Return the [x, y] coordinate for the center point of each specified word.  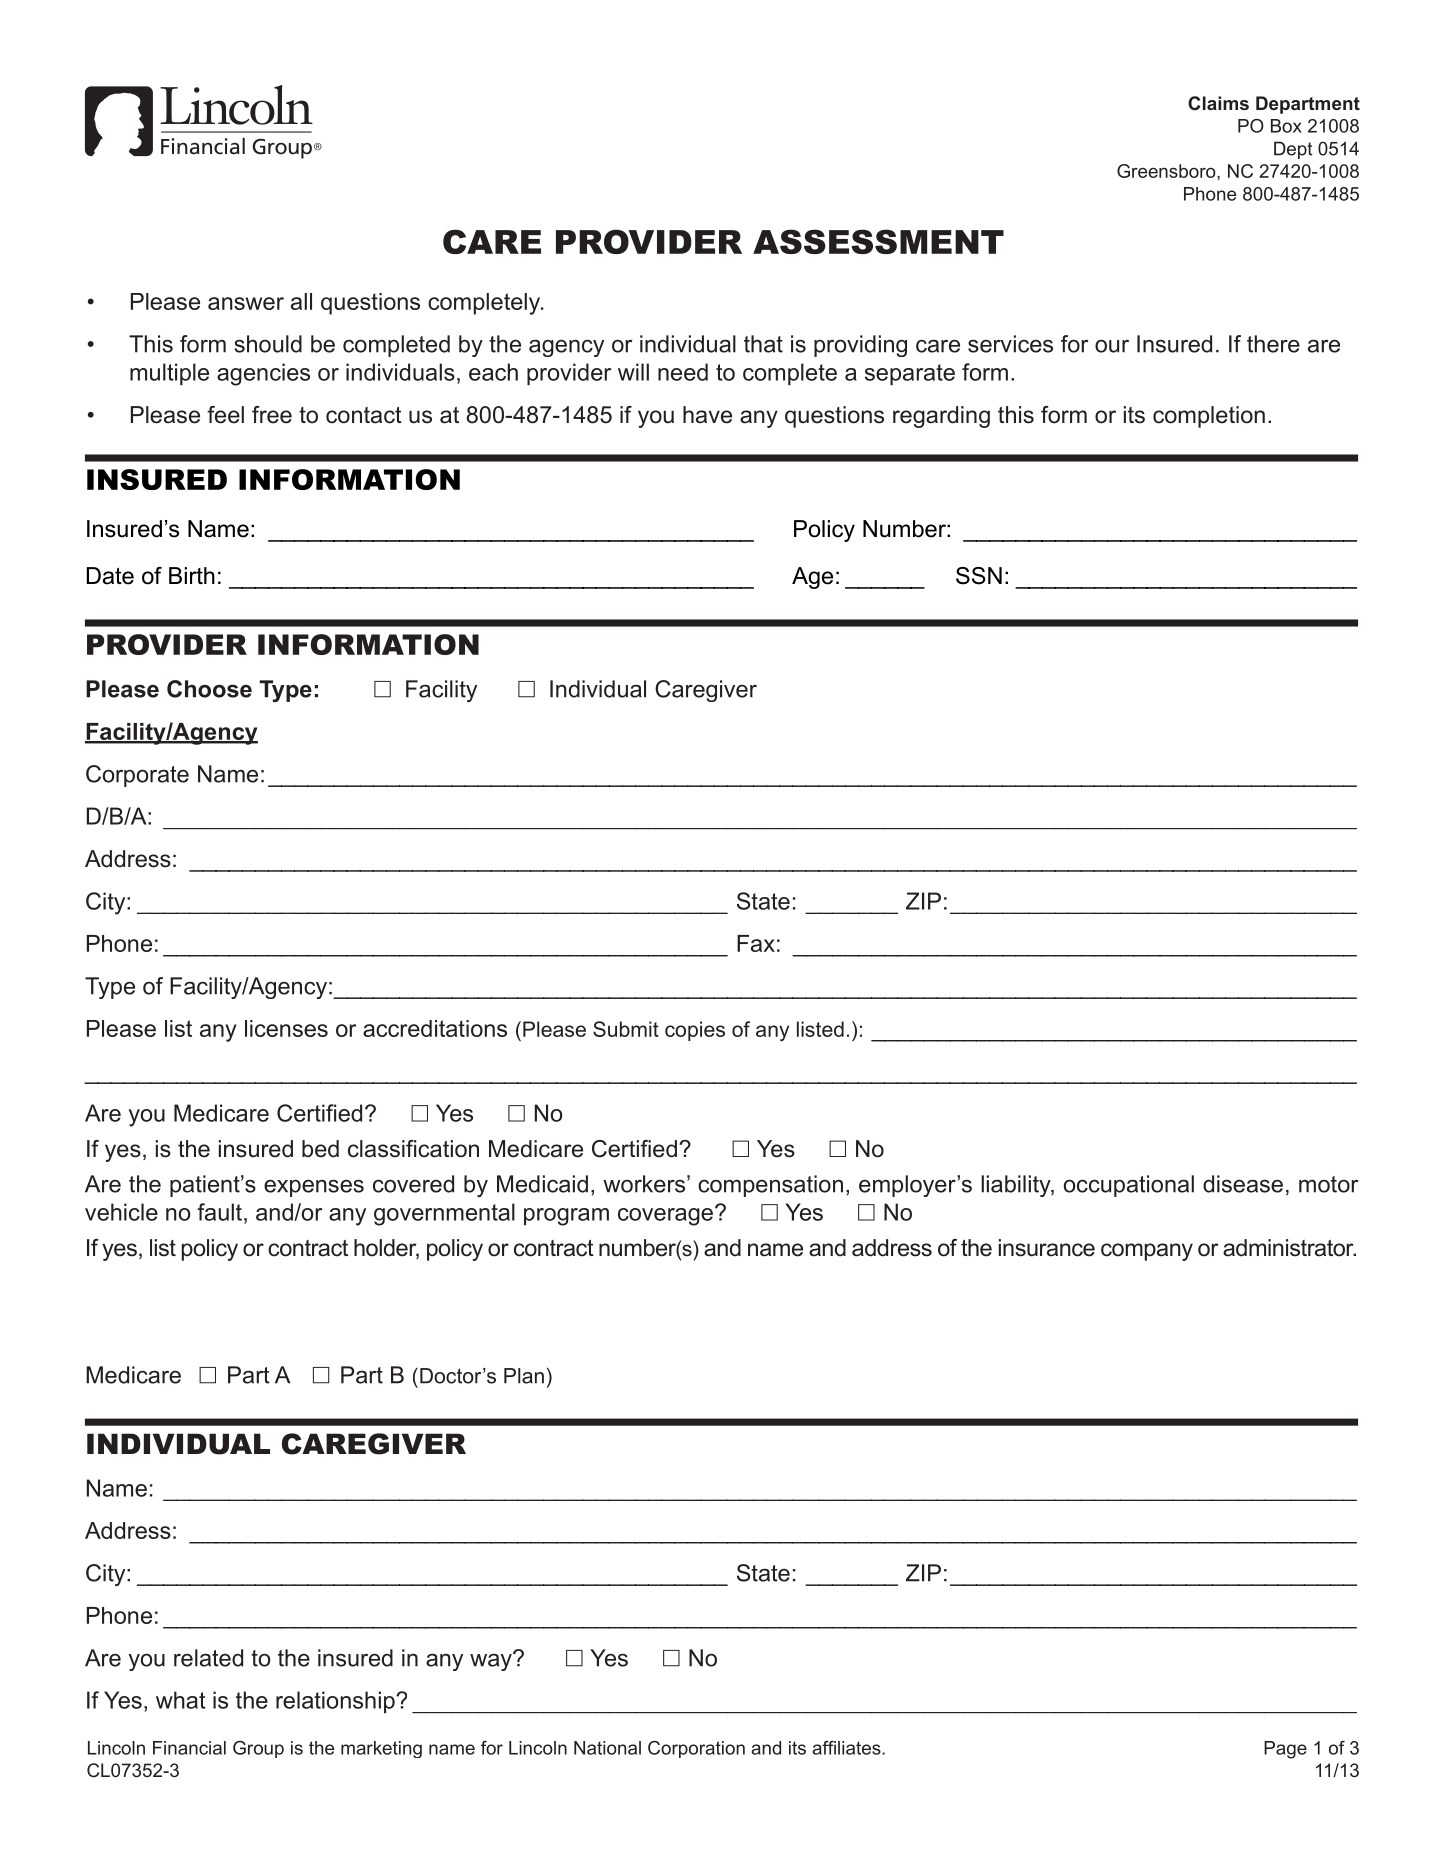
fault [219, 1212]
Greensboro [1167, 171]
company [1147, 1252]
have [707, 415]
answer [246, 303]
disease [1243, 1184]
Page [1285, 1750]
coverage [665, 1217]
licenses [286, 1028]
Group [258, 1749]
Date [110, 576]
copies [695, 1031]
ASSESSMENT [878, 241]
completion [1209, 417]
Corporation [696, 1749]
